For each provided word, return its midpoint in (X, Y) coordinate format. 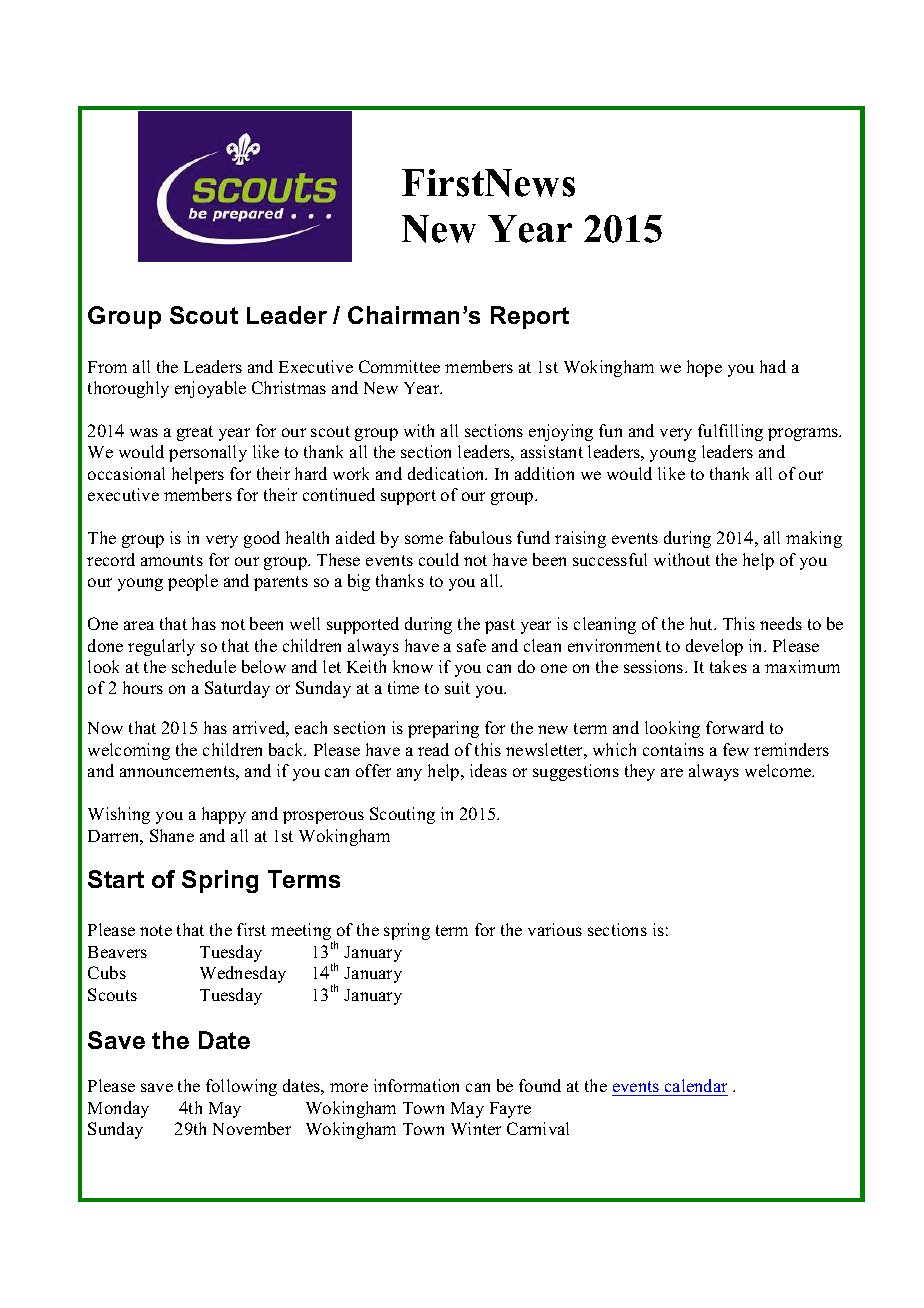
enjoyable (210, 389)
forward (735, 727)
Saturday (237, 689)
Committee (399, 366)
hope (704, 368)
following (241, 1087)
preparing (443, 729)
